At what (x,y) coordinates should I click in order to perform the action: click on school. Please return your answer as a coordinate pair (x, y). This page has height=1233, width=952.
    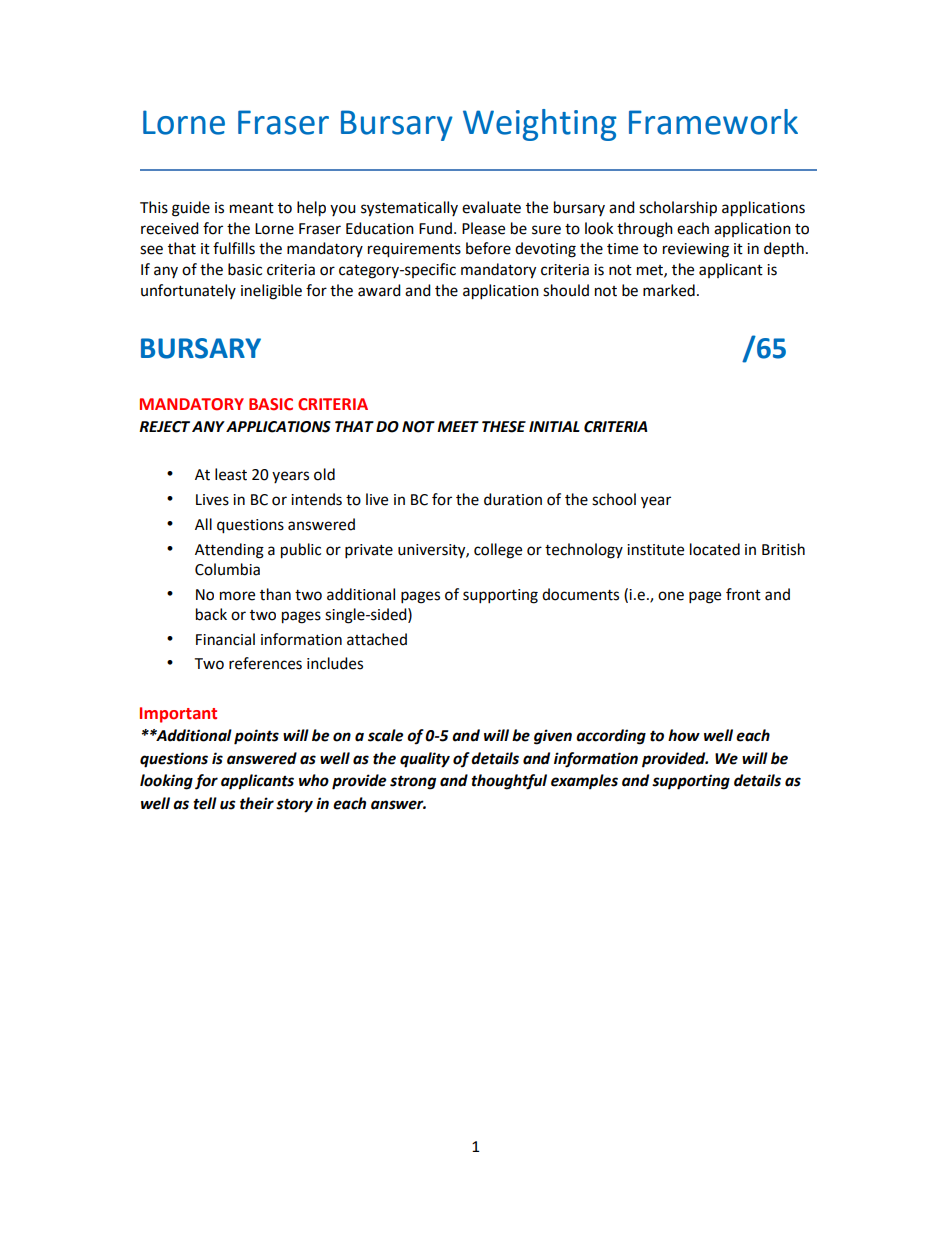
    Looking at the image, I should click on (614, 499).
